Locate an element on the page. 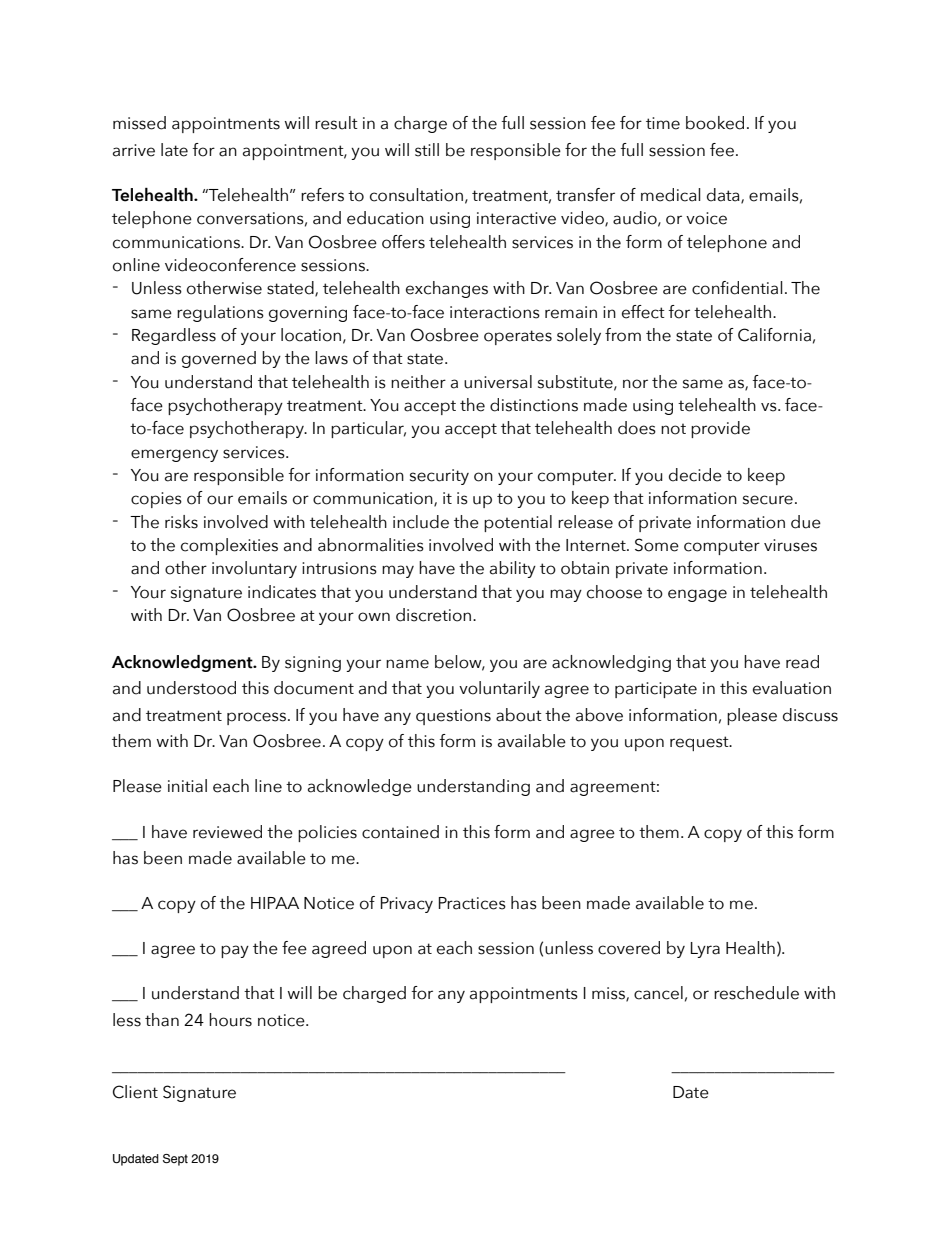  engage is located at coordinates (697, 595).
